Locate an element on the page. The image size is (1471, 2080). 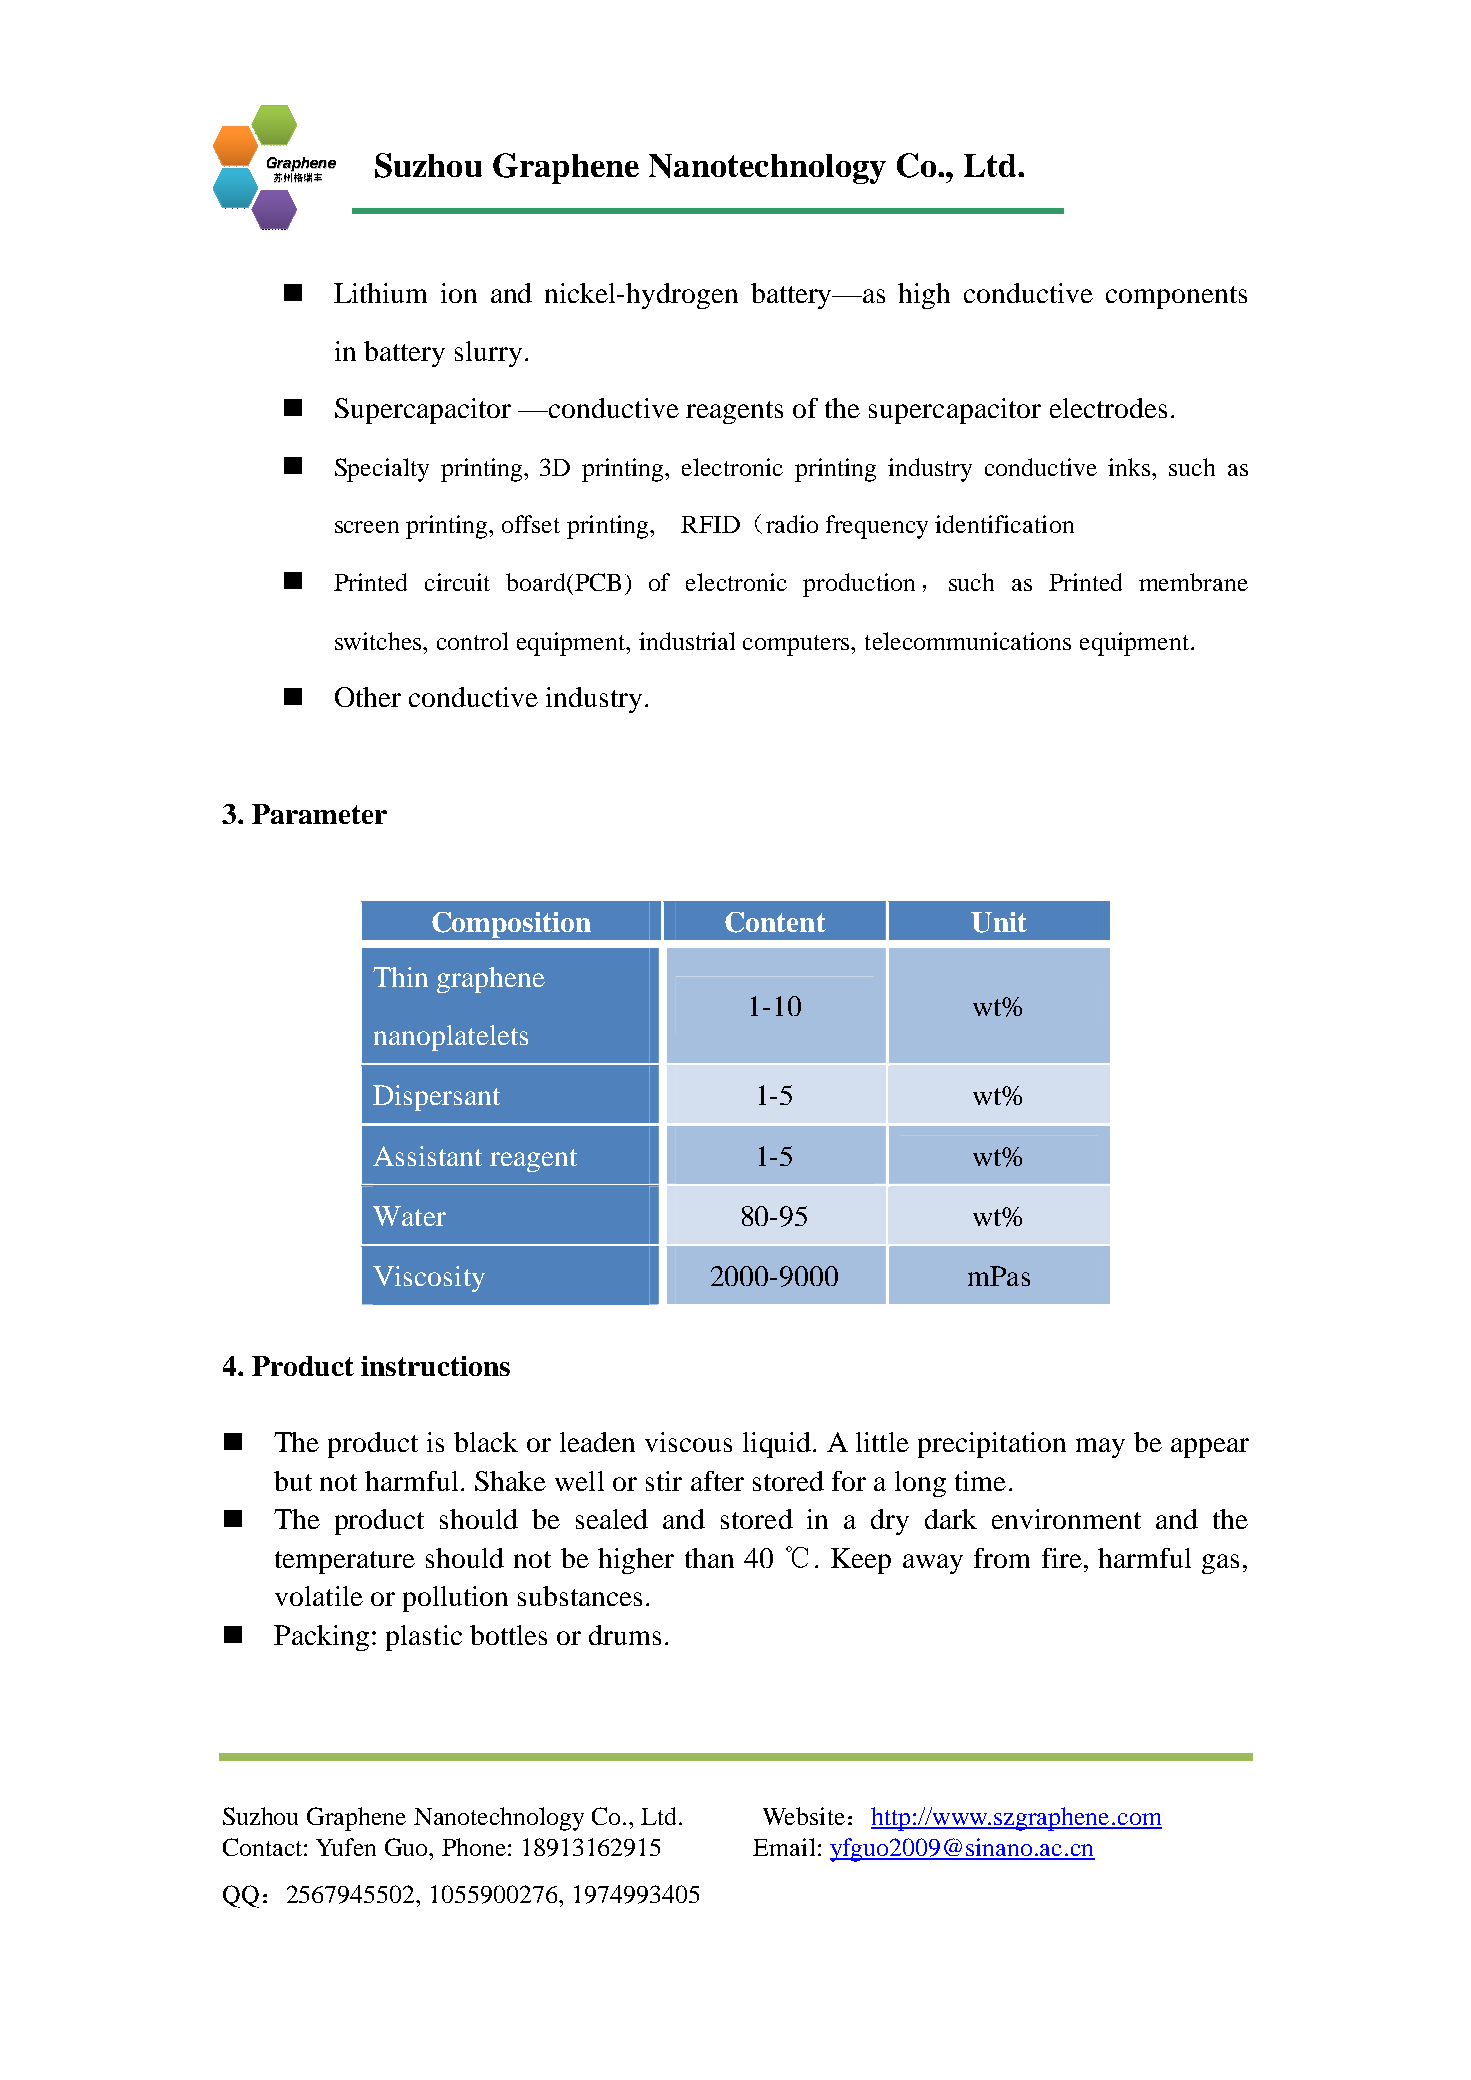
Lithium is located at coordinates (380, 293).
